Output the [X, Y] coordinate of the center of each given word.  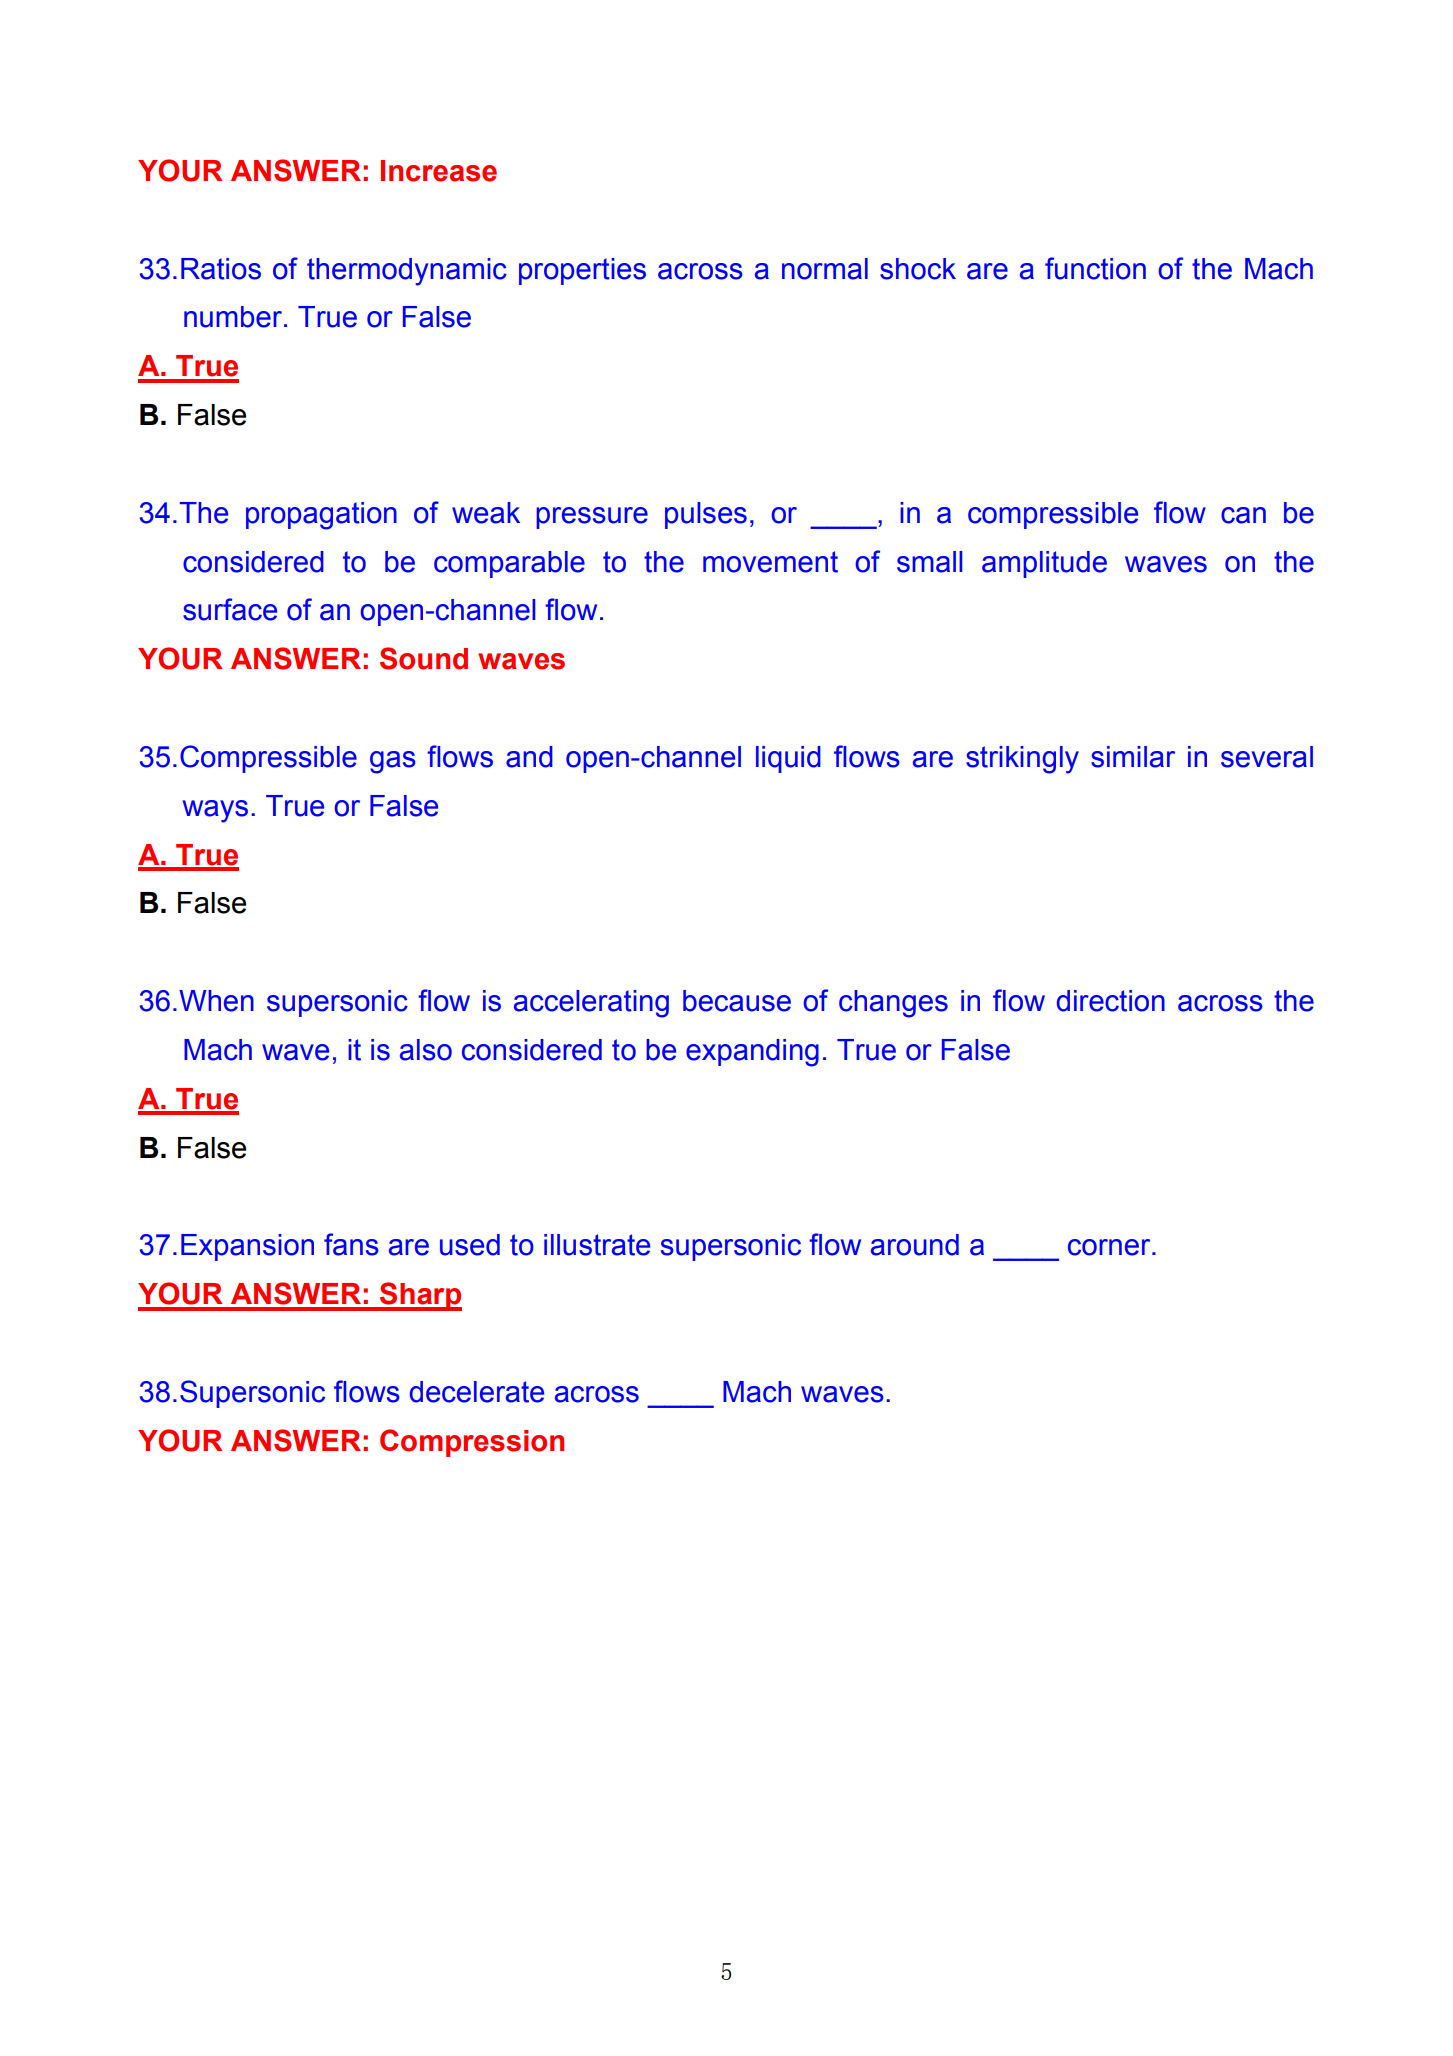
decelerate [477, 1392]
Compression [472, 1443]
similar [1133, 757]
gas [393, 762]
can [1243, 515]
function [1095, 268]
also [426, 1050]
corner [1110, 1247]
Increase [439, 171]
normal [825, 269]
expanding [752, 1053]
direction [1111, 1001]
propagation [321, 516]
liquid [788, 759]
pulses [706, 515]
